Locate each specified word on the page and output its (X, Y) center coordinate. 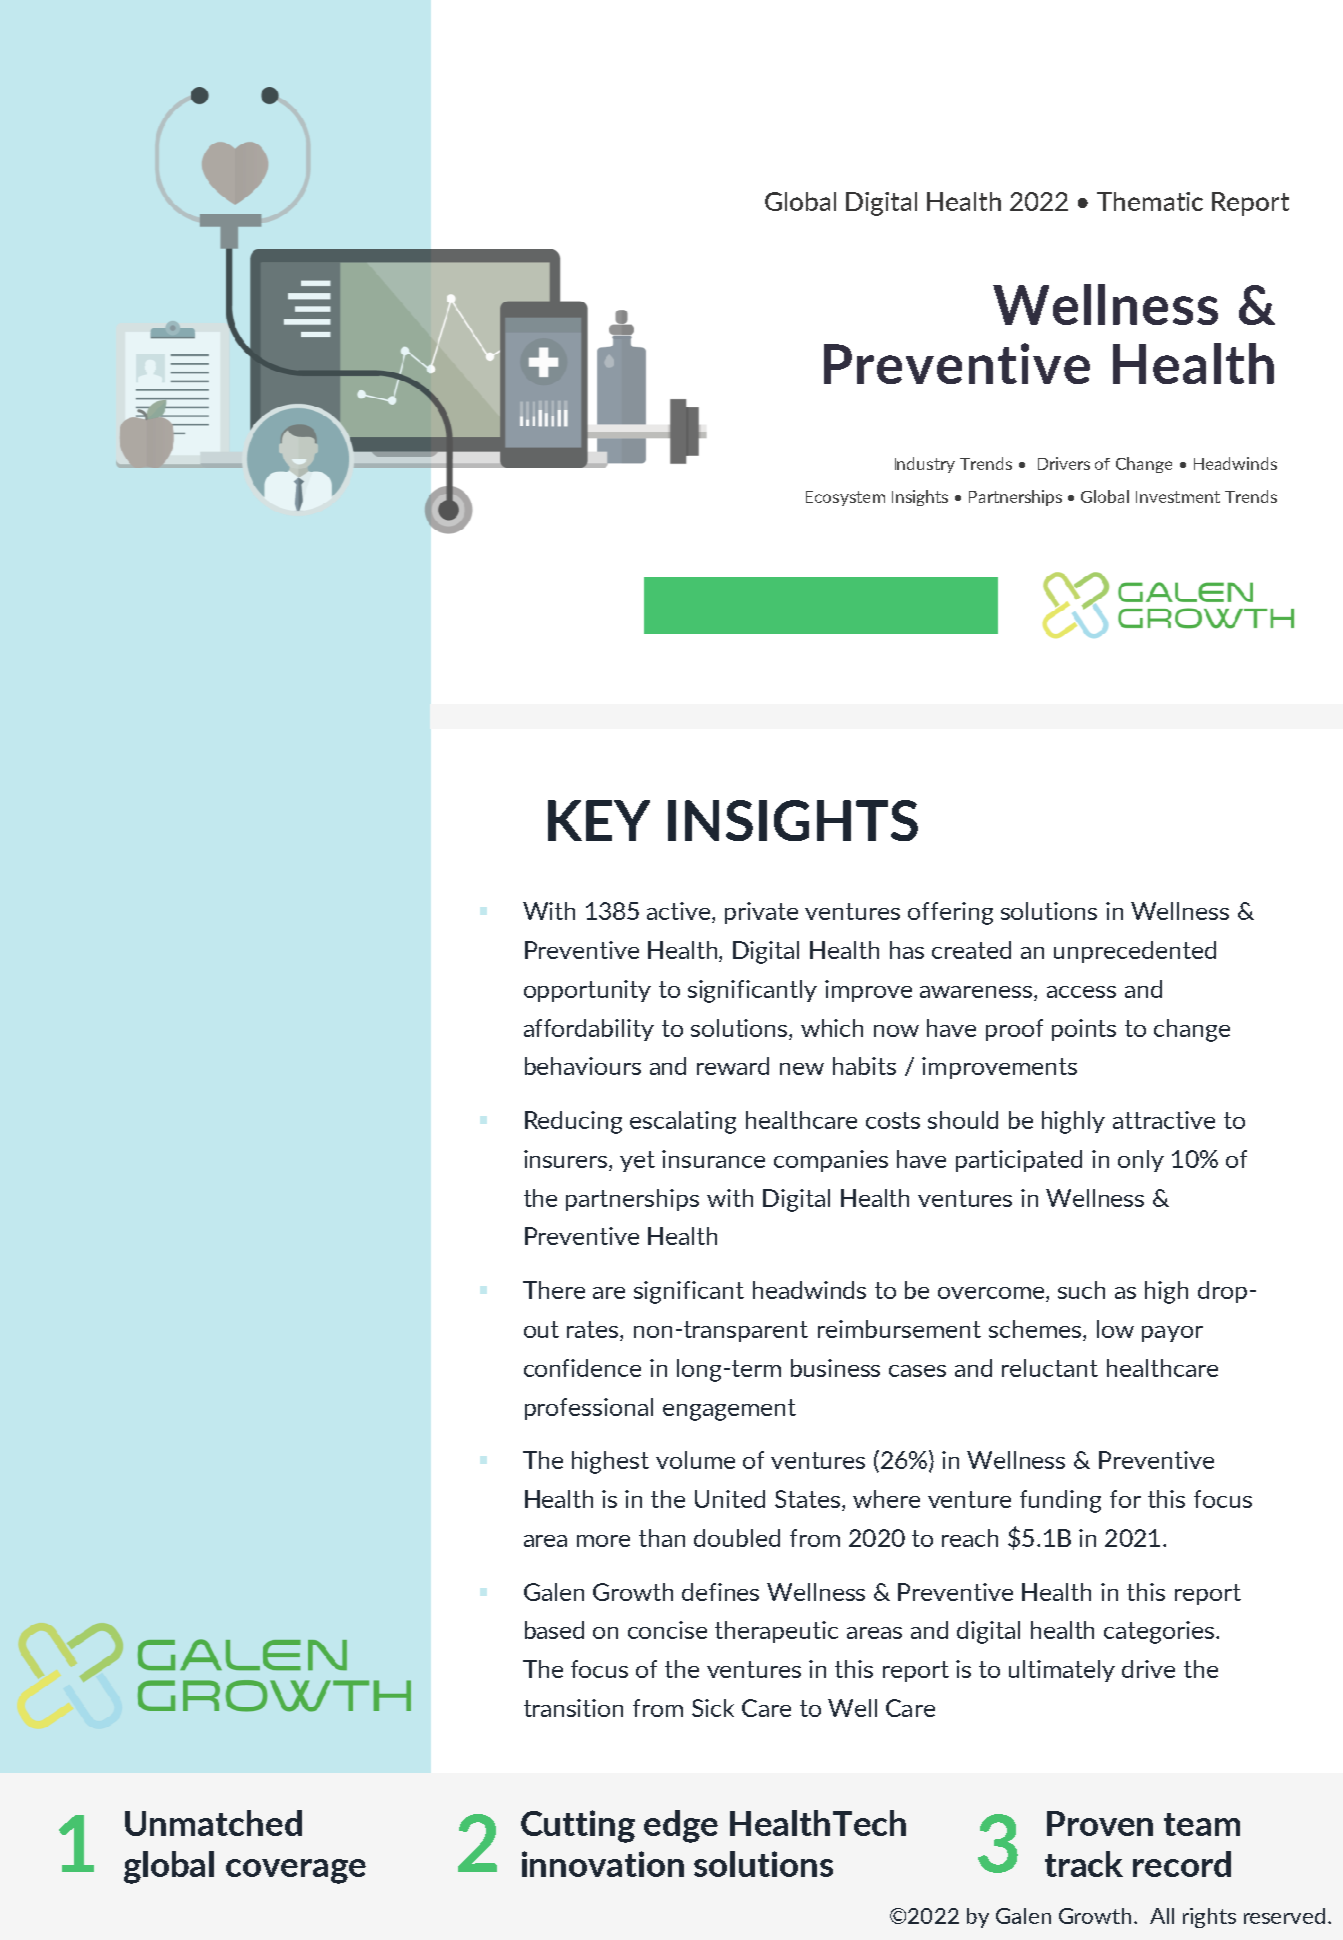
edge (681, 1826)
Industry (925, 465)
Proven (1100, 1823)
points (1084, 1030)
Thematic (1150, 201)
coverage (296, 1871)
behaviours (583, 1066)
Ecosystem (845, 498)
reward (733, 1066)
